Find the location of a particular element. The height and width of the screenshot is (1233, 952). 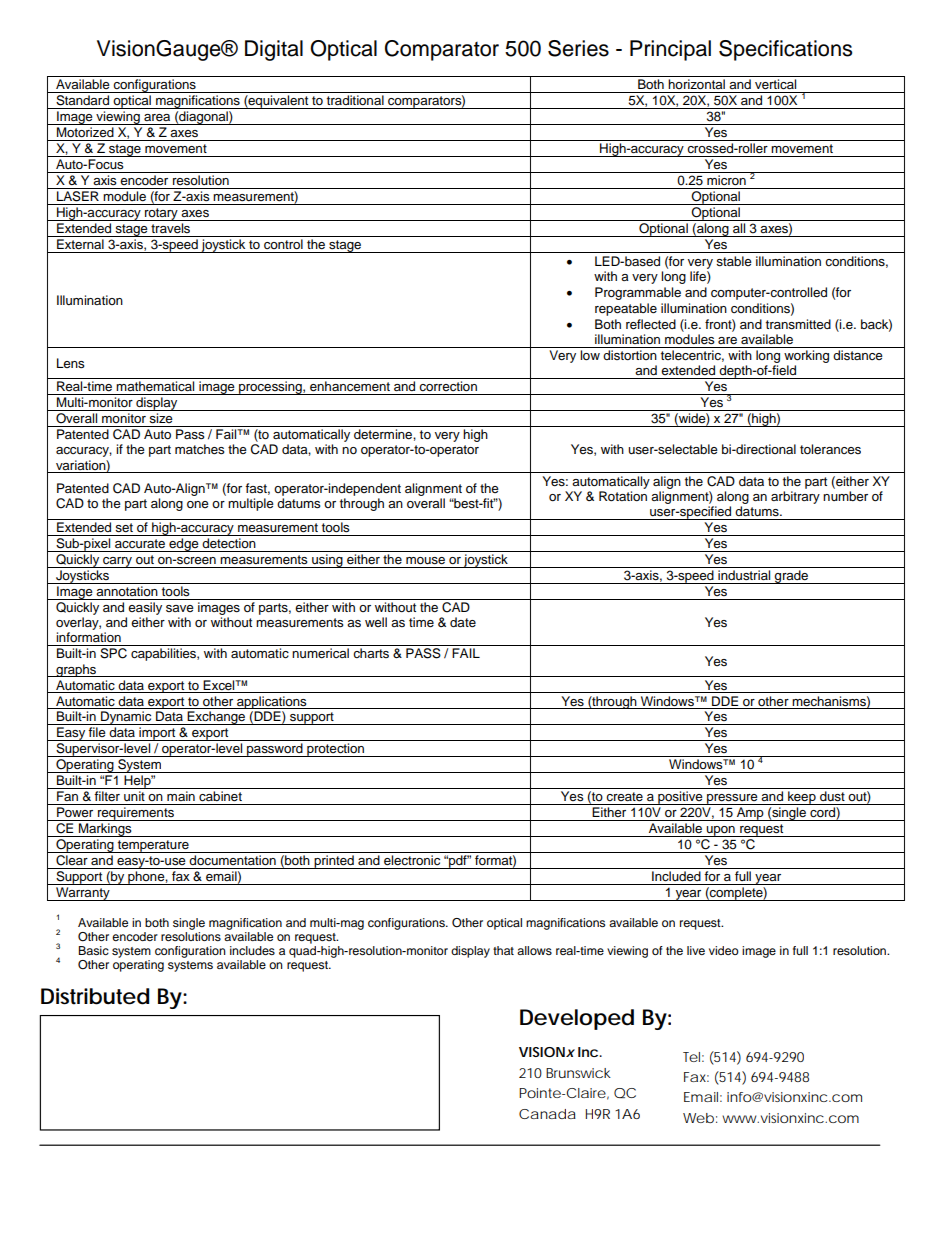

repeatable is located at coordinates (626, 309).
